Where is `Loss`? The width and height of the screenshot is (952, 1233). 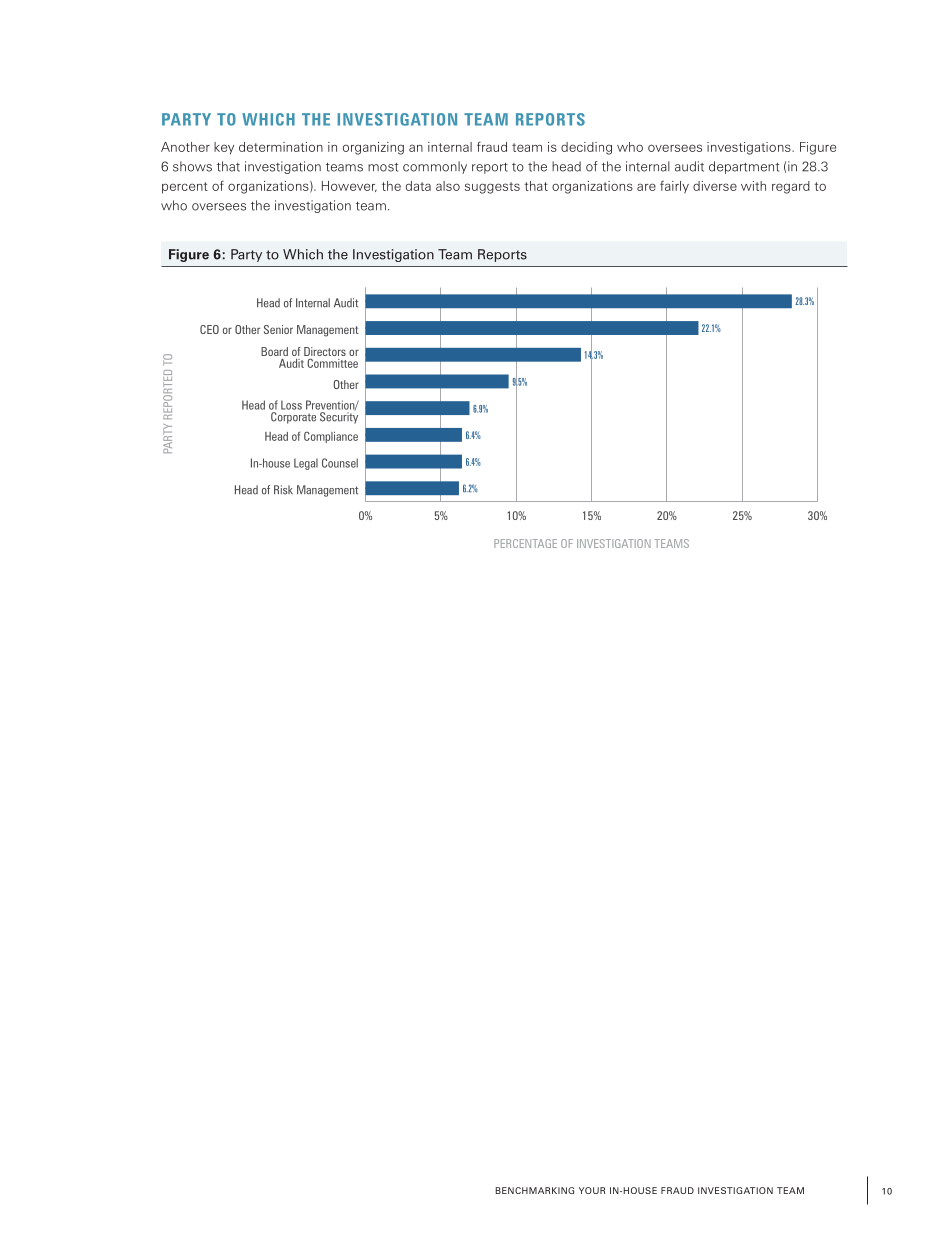 Loss is located at coordinates (291, 405).
